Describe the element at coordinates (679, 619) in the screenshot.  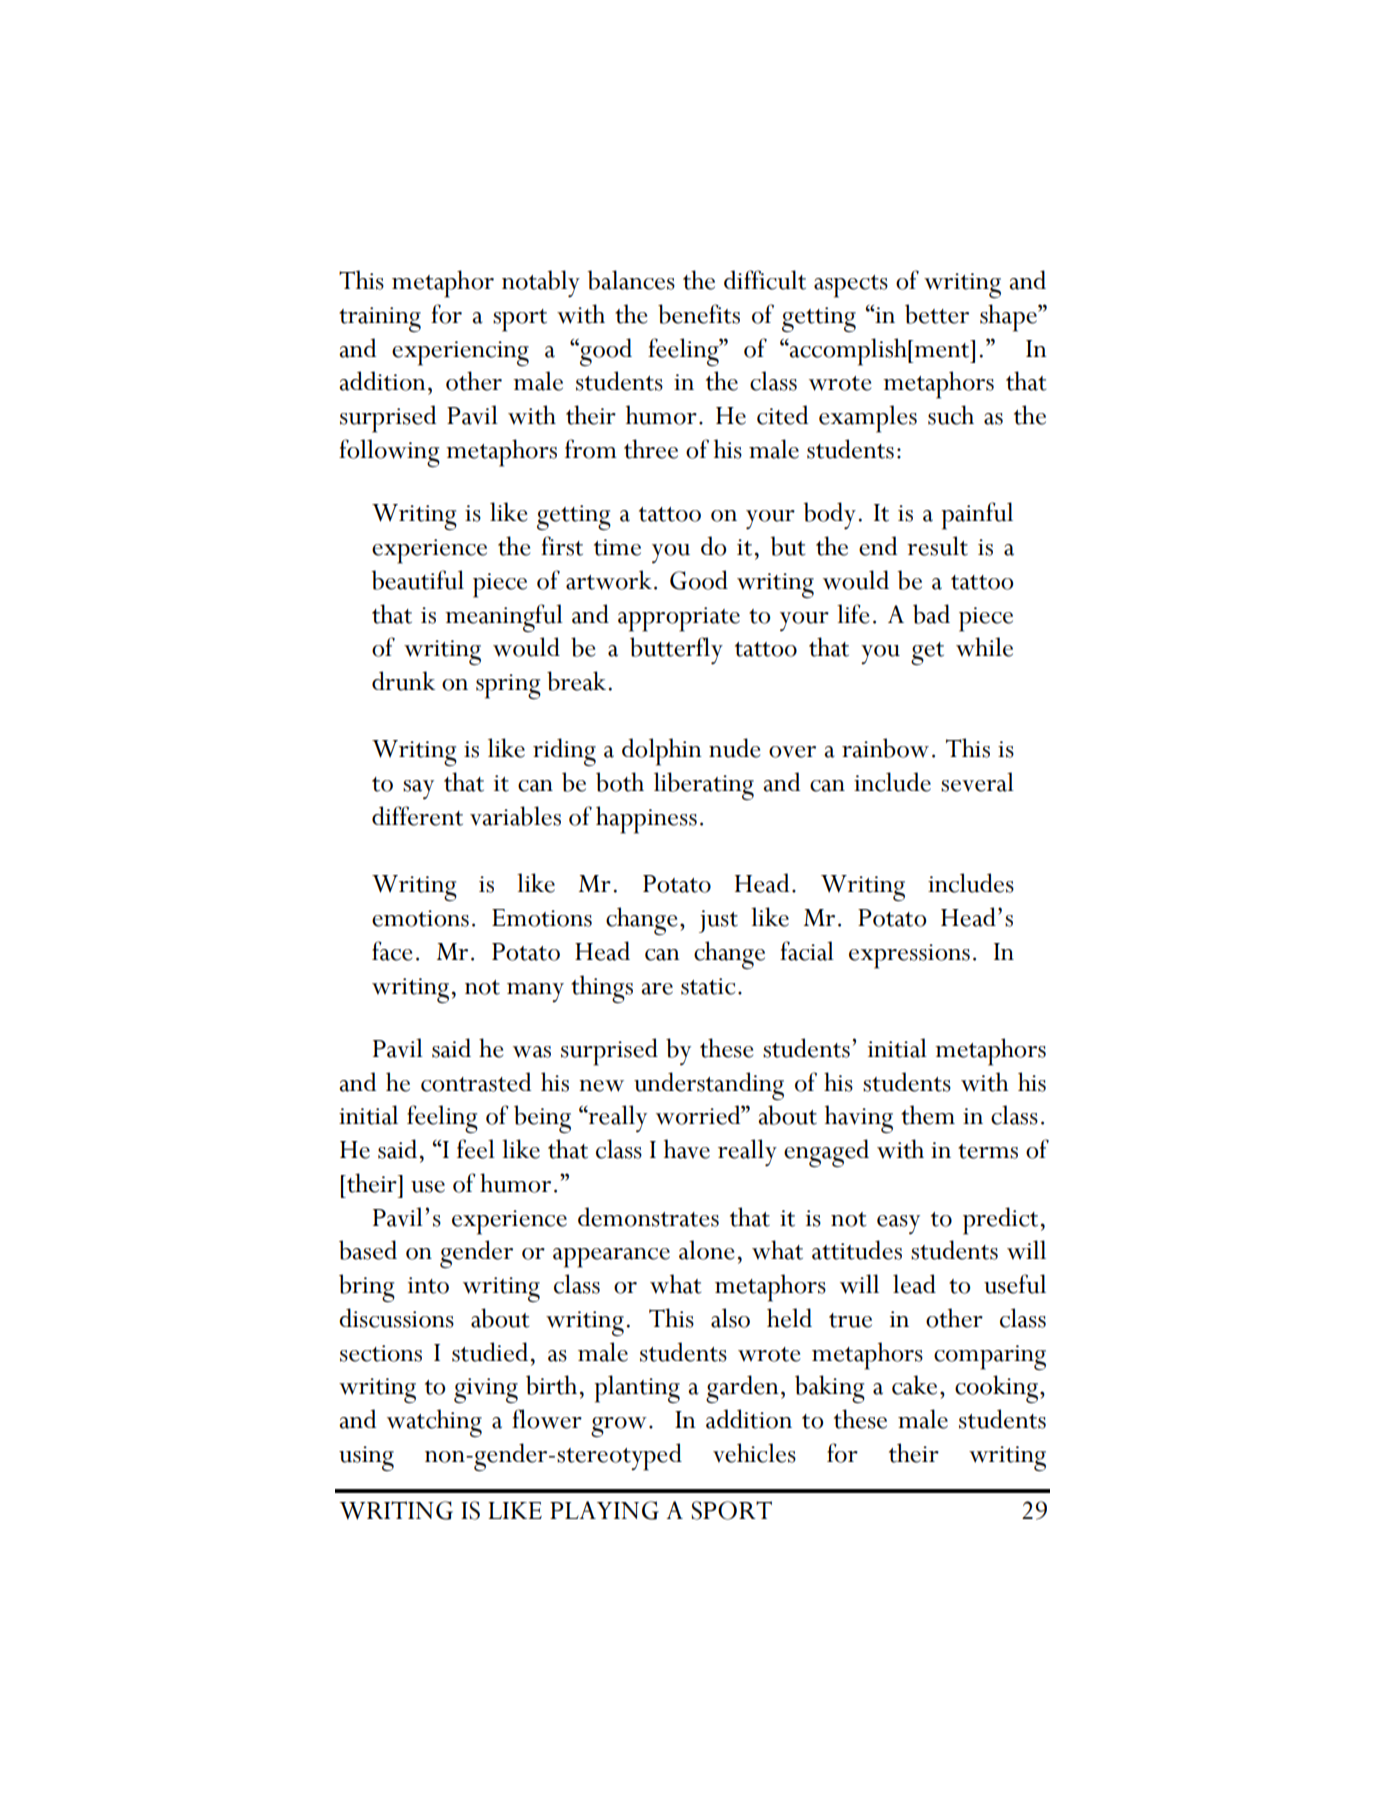
I see `appropriate` at that location.
